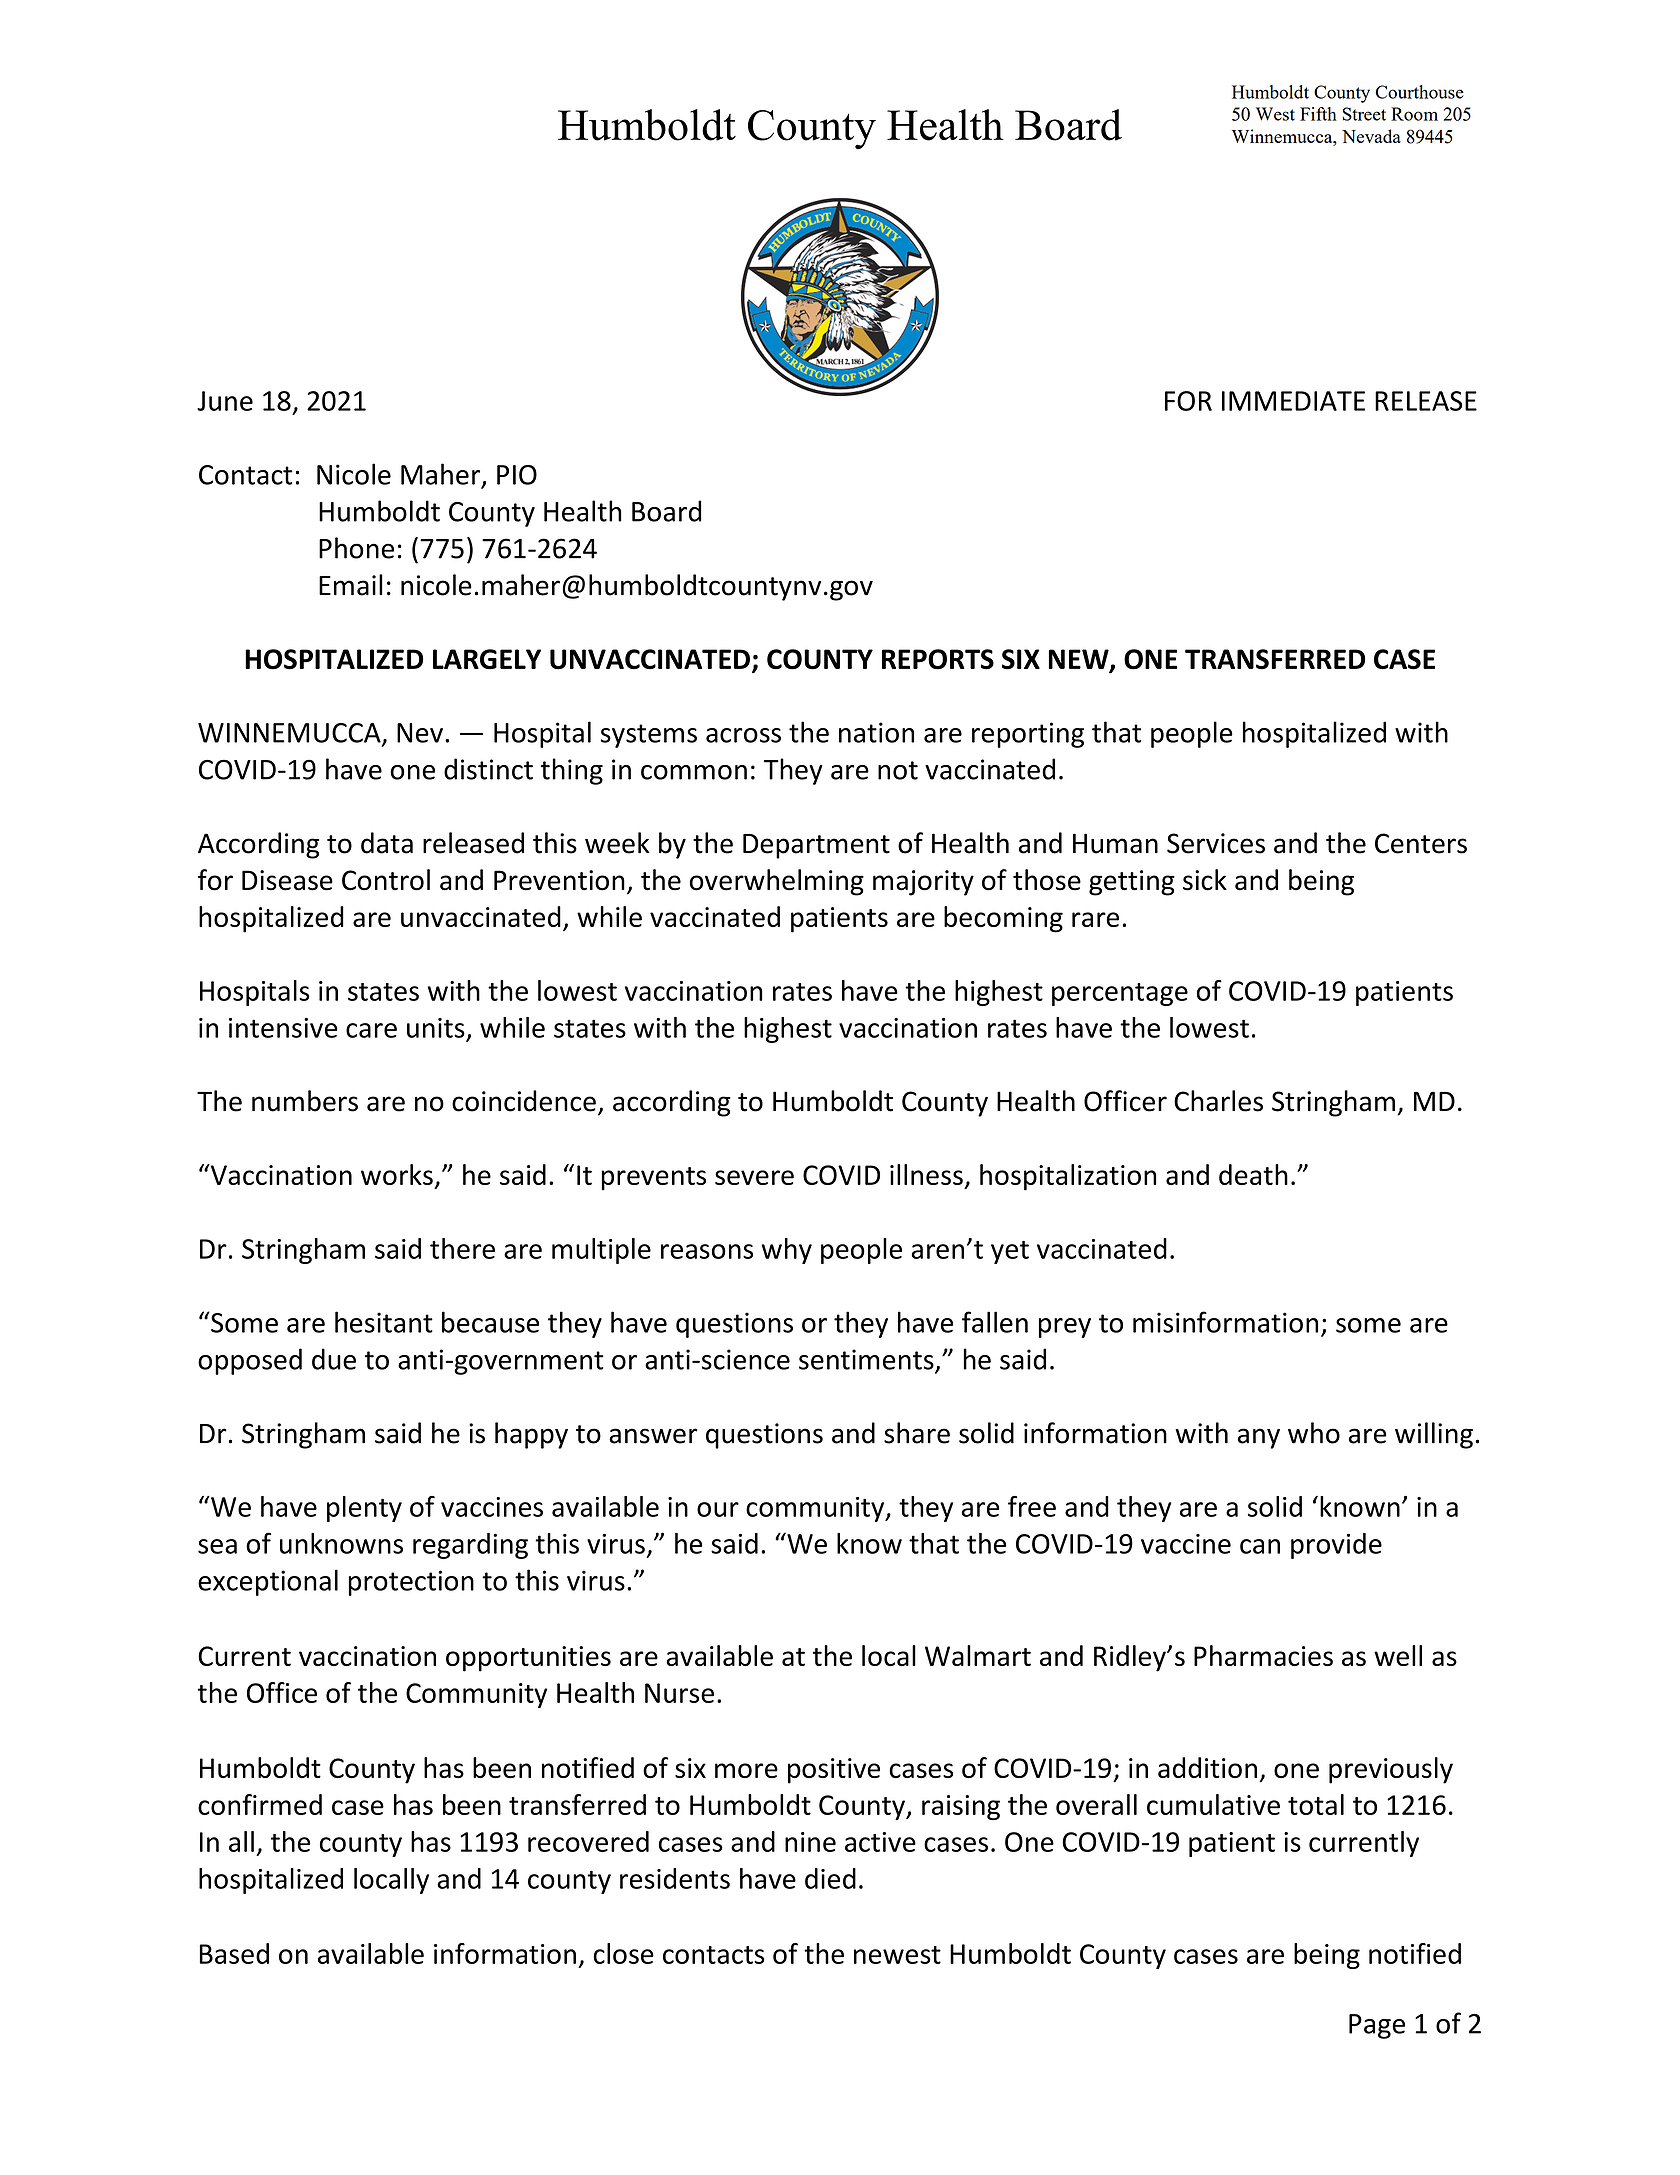 This image has width=1680, height=2175. What do you see at coordinates (334, 1359) in the image?
I see `due` at bounding box center [334, 1359].
